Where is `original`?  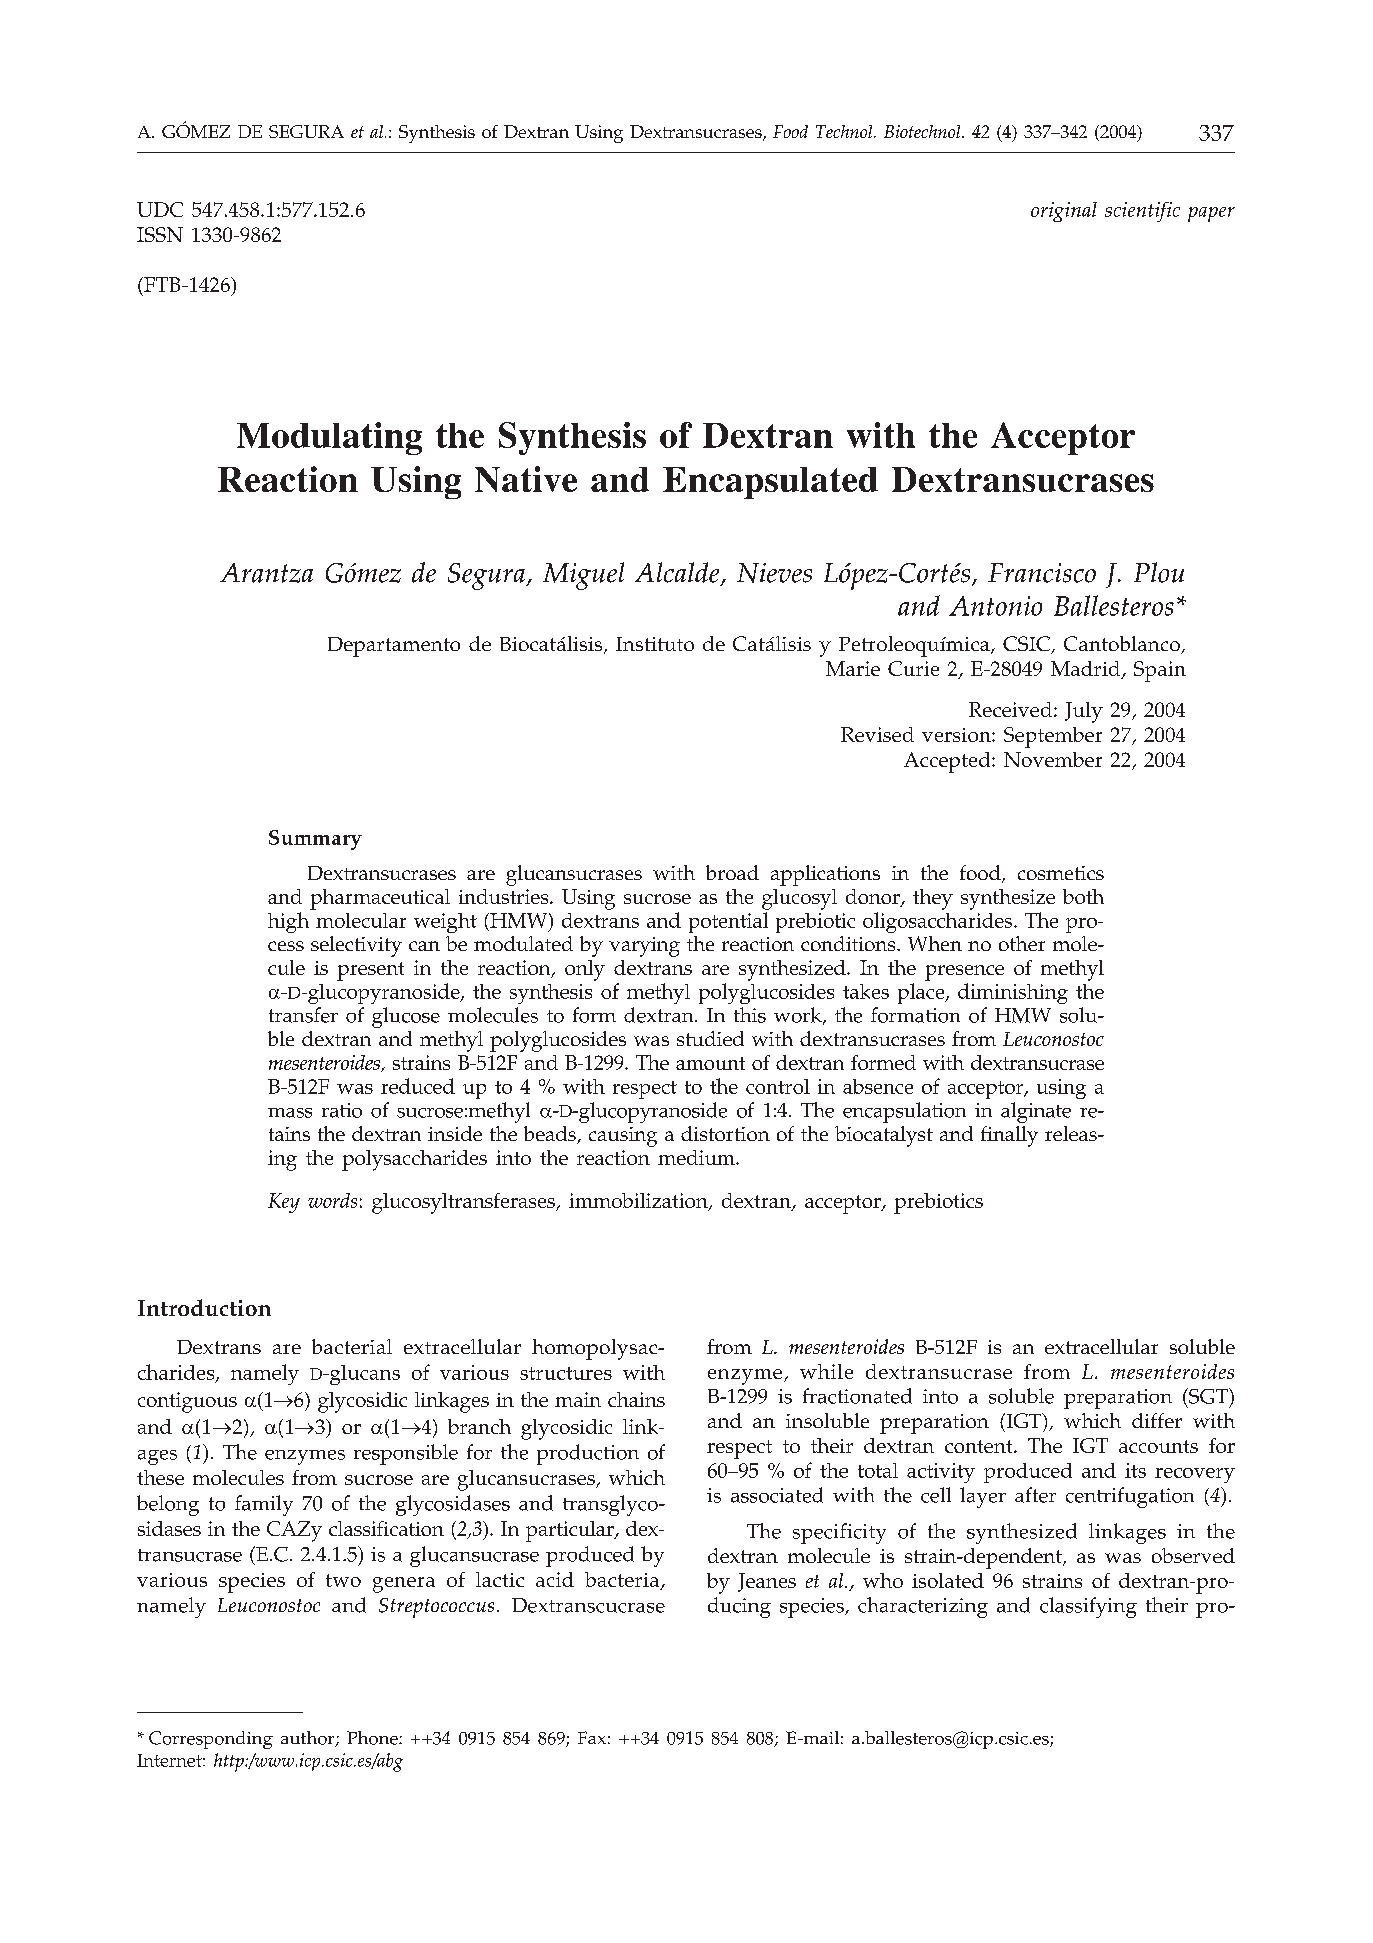
original is located at coordinates (1064, 212).
